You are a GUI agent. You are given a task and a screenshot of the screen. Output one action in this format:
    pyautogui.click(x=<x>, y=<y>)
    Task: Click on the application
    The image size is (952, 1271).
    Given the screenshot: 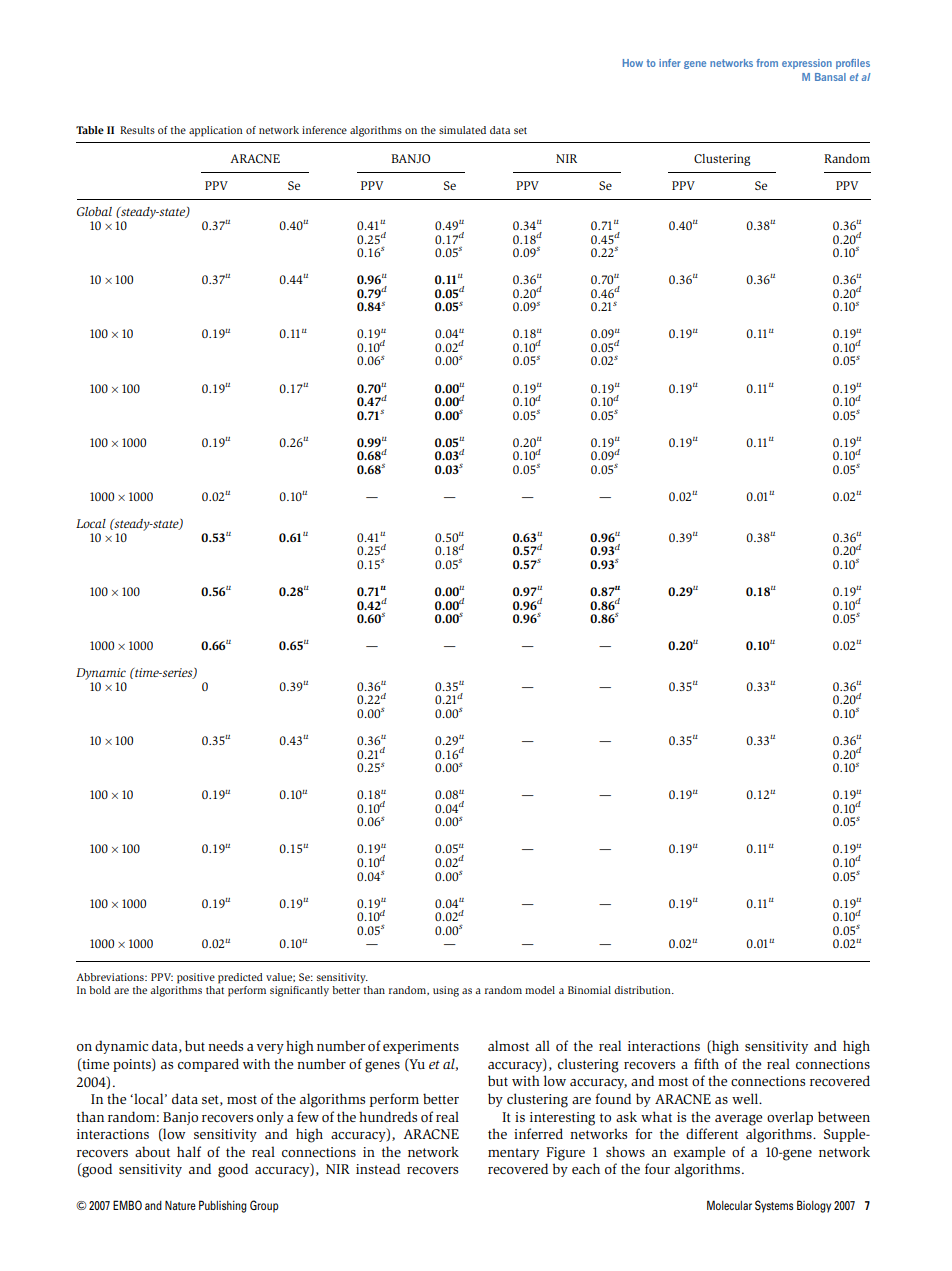 What is the action you would take?
    pyautogui.click(x=216, y=131)
